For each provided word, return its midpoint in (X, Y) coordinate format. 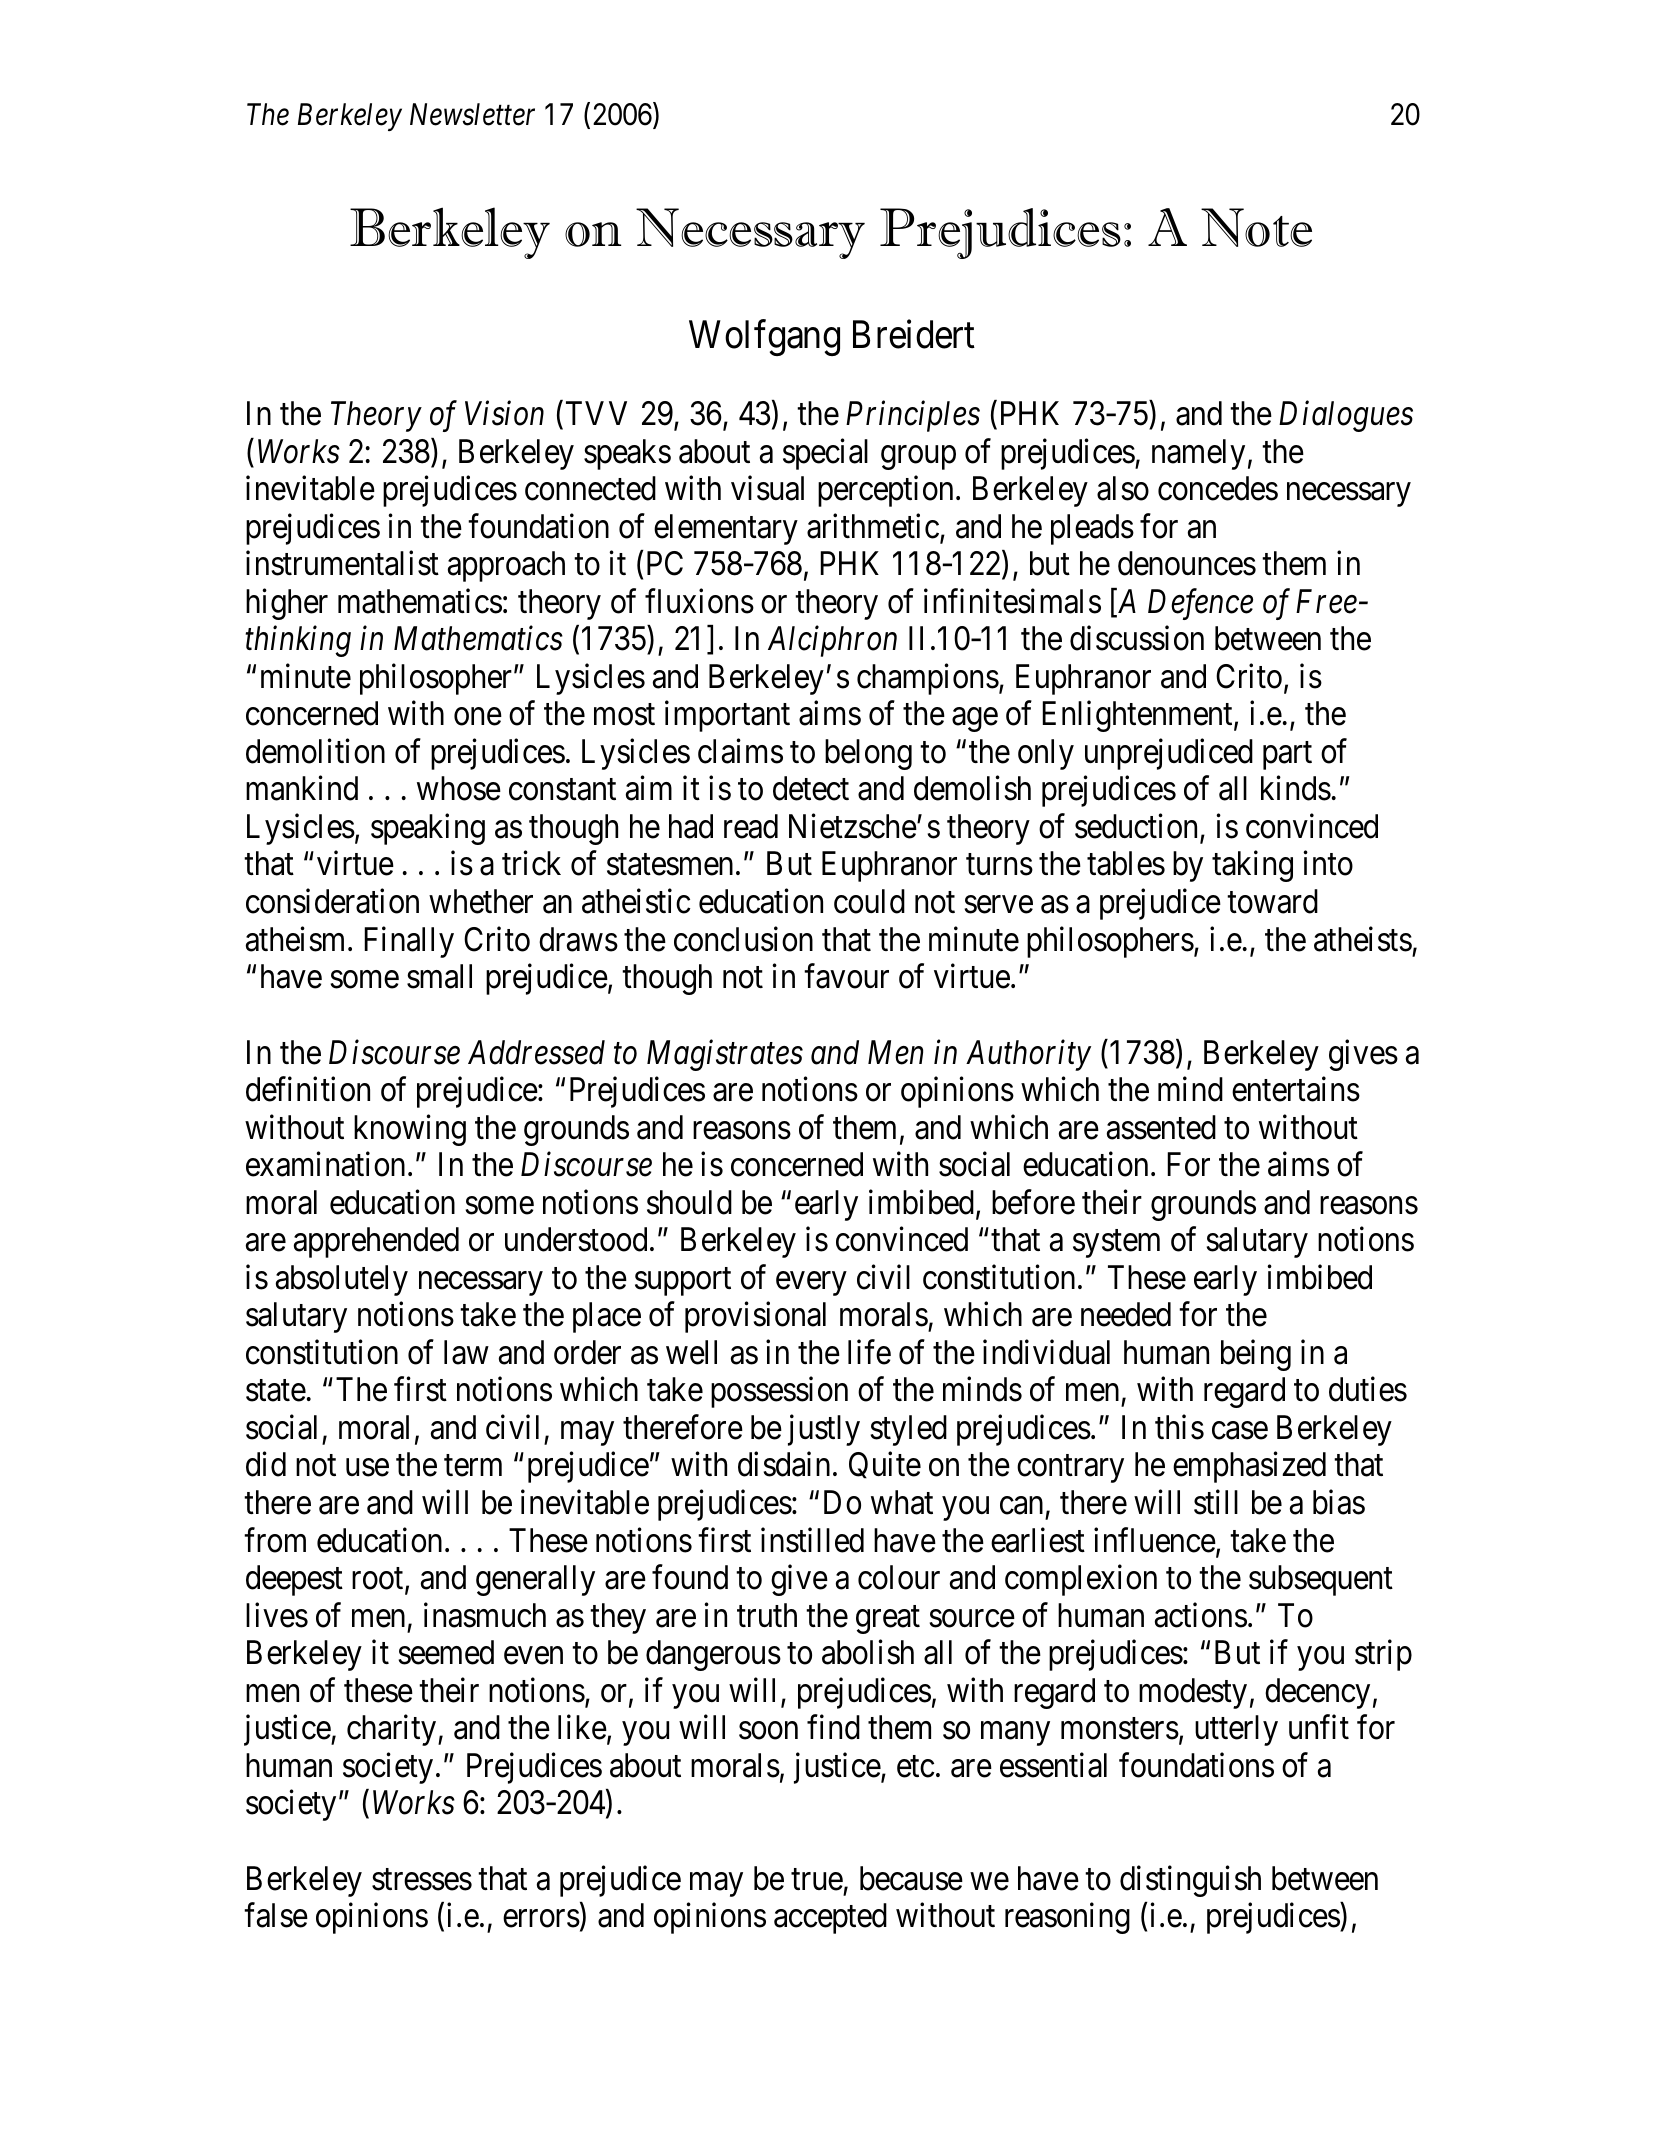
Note (1256, 227)
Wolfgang (764, 338)
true (817, 1880)
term (473, 1466)
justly (824, 1430)
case (1240, 1431)
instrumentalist (342, 563)
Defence (1200, 604)
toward (1272, 901)
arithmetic (873, 526)
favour (846, 976)
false (276, 1915)
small (439, 976)
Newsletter (472, 114)
